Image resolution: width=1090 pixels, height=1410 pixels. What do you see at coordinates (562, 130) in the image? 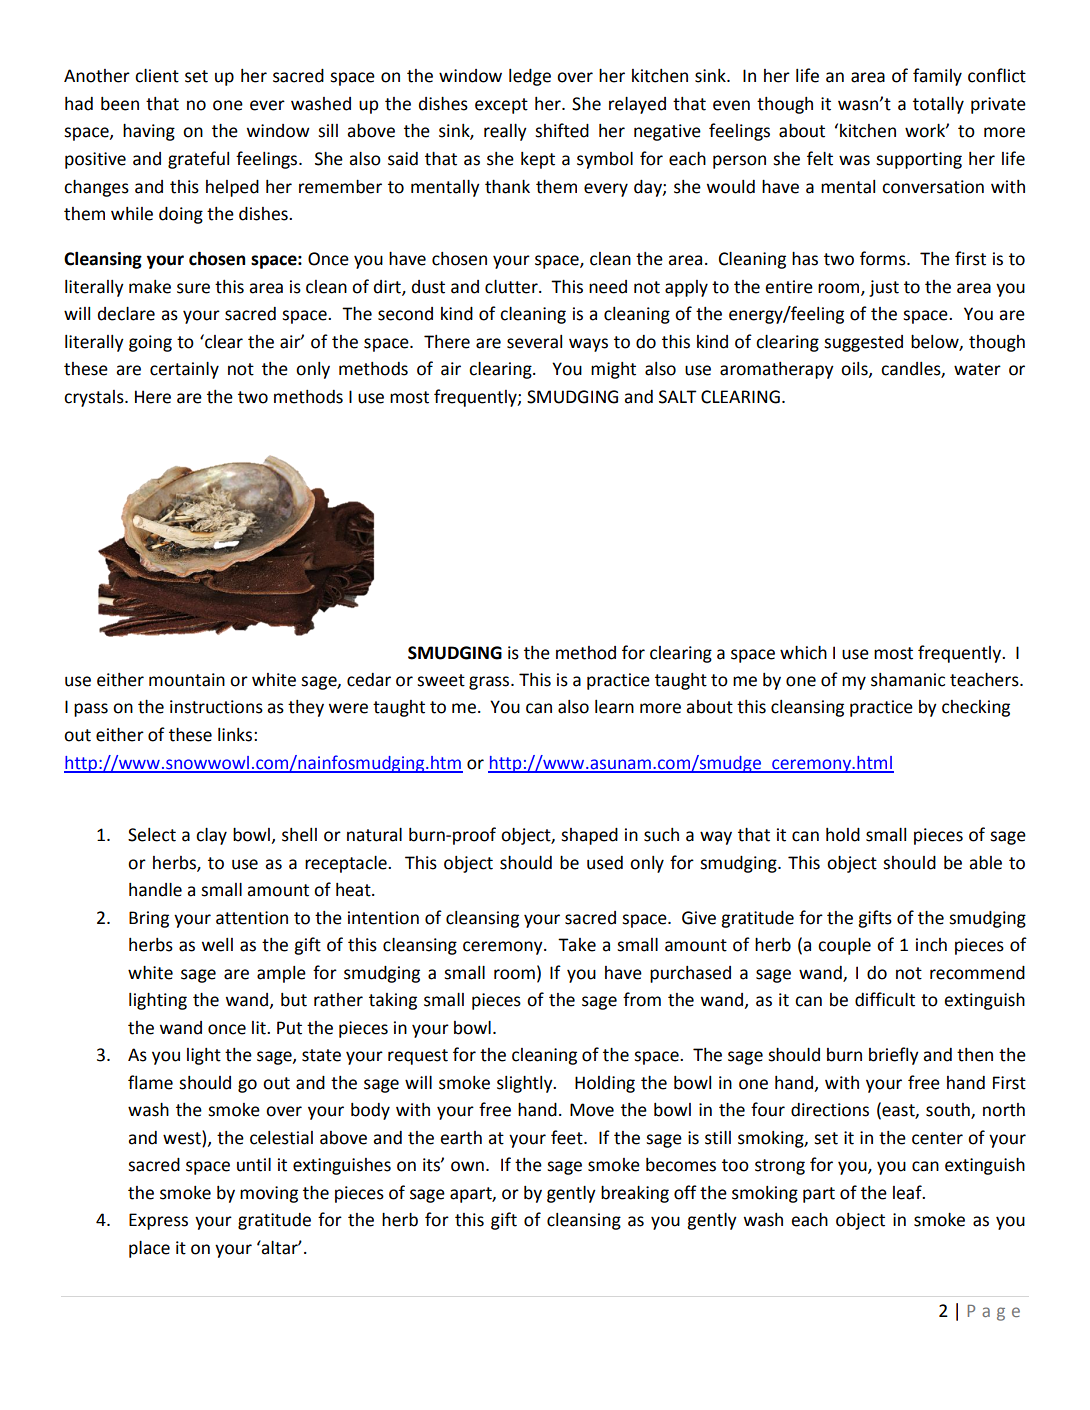
I see `shifted` at bounding box center [562, 130].
